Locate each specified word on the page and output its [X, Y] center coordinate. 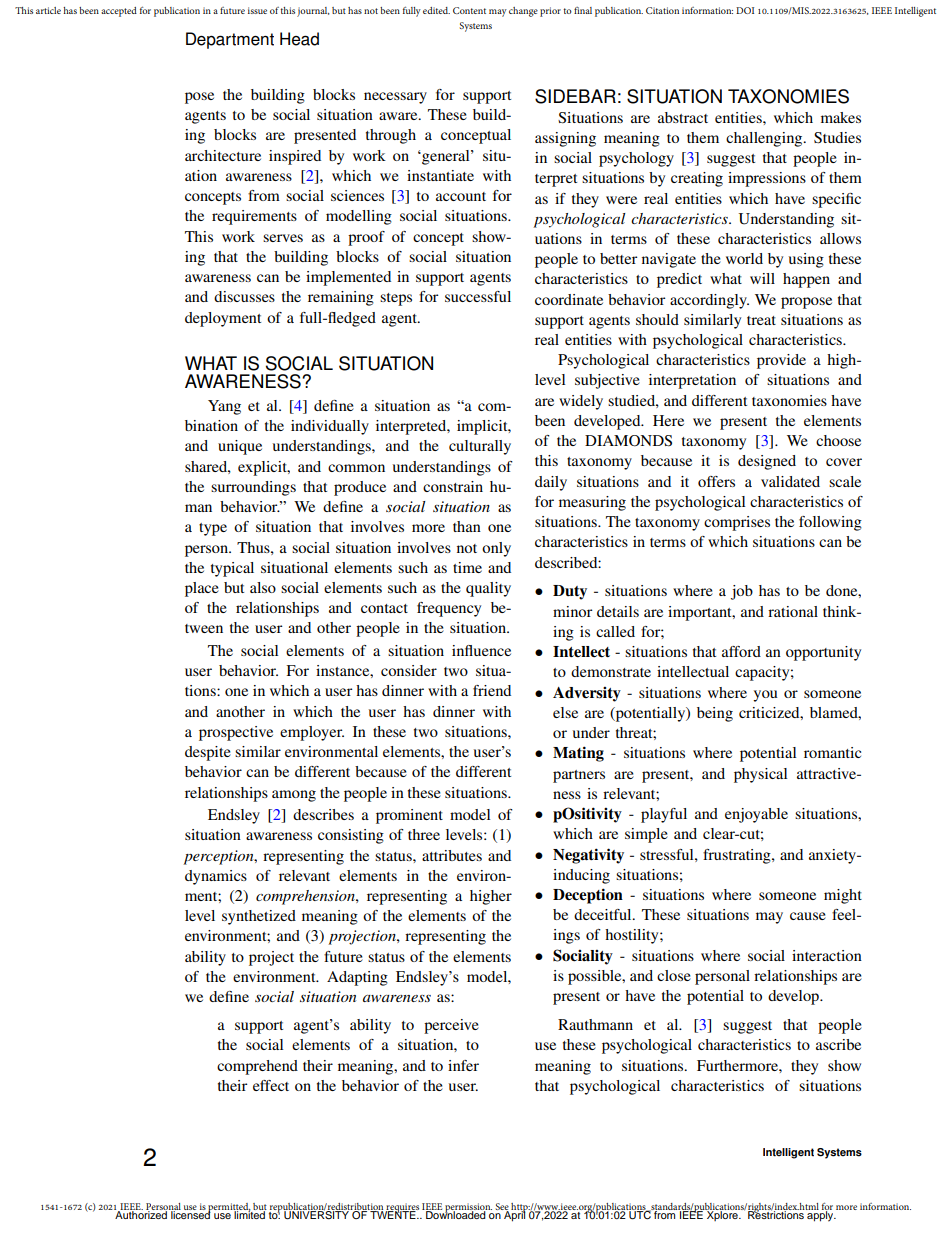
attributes [452, 855]
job [742, 592]
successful [478, 296]
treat [761, 320]
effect [271, 1085]
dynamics [216, 877]
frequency [449, 609]
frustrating [738, 856]
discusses [244, 296]
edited [436, 10]
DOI [745, 10]
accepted [119, 12]
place [202, 589]
